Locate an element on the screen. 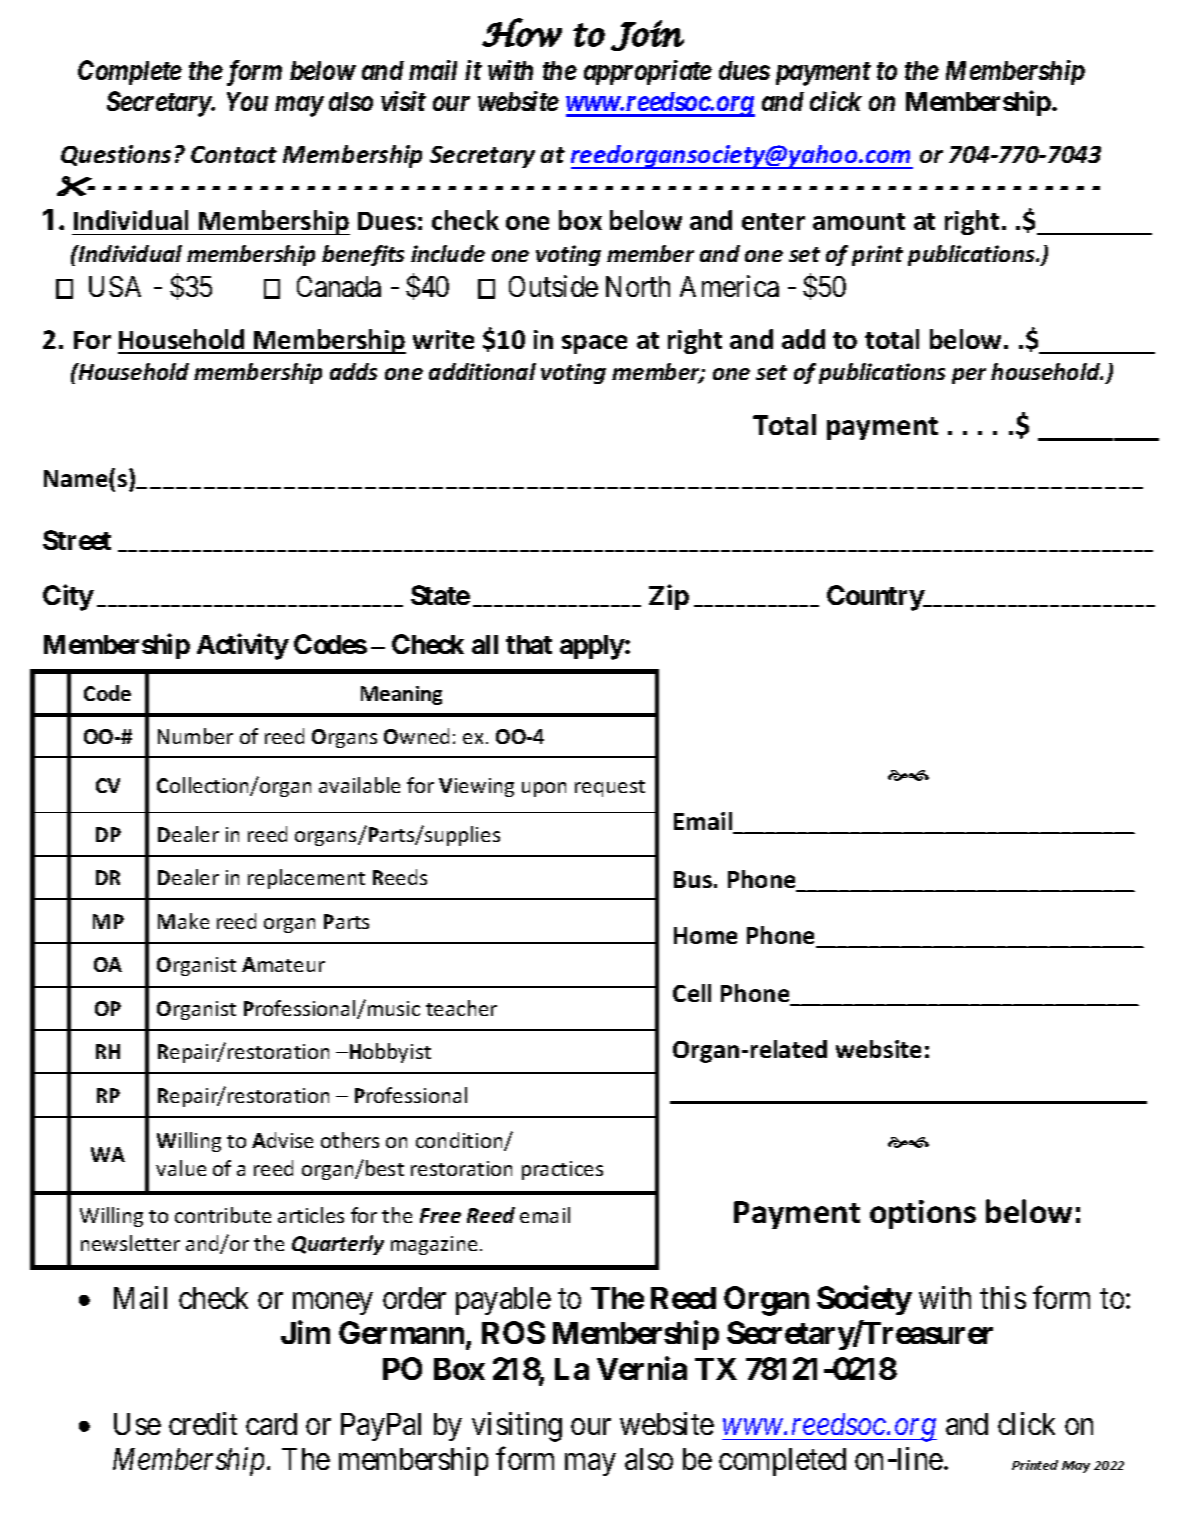 This screenshot has height=1523, width=1177. You is located at coordinates (247, 101).
